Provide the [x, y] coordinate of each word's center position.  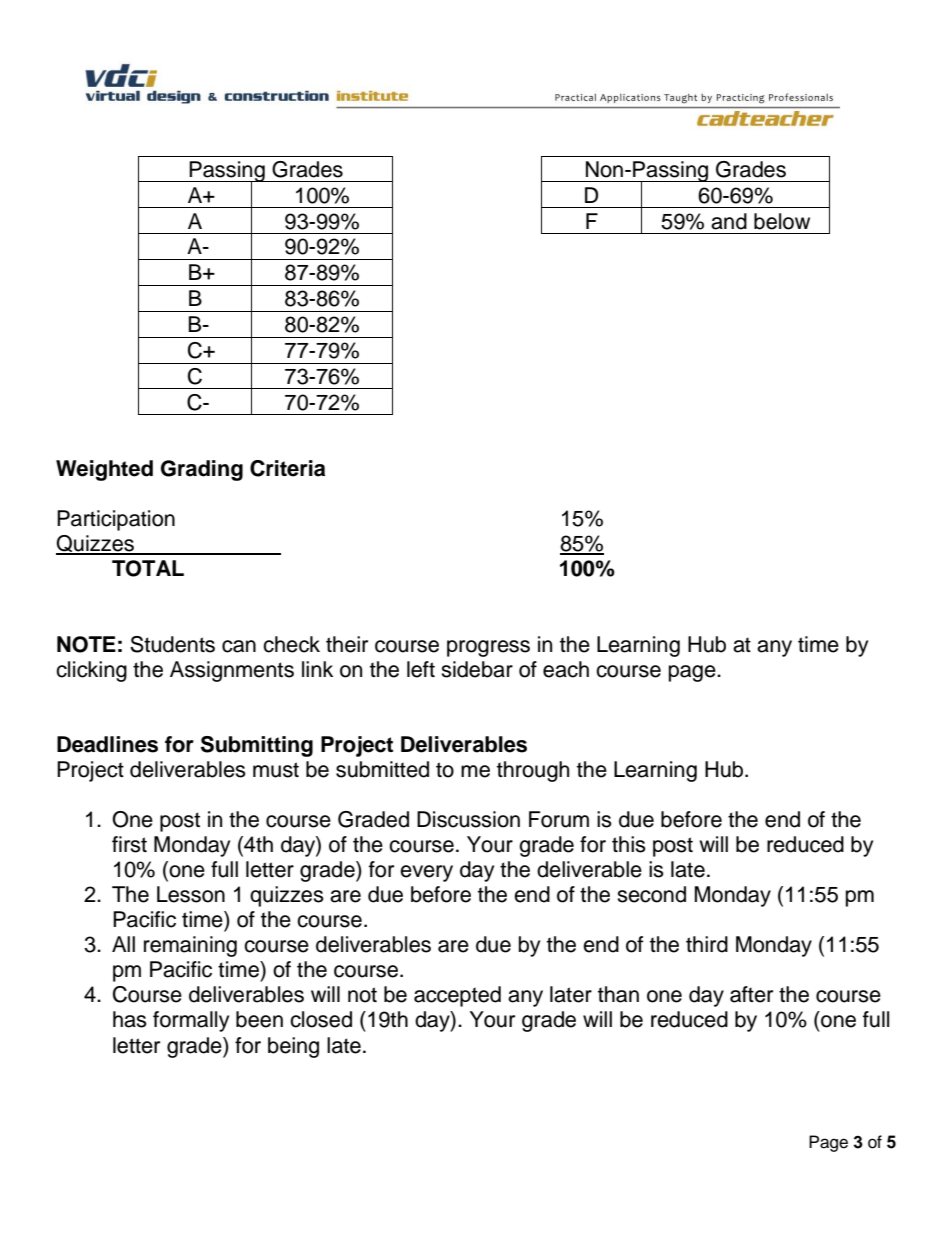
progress [488, 648]
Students [172, 644]
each [566, 669]
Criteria [287, 468]
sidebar [477, 669]
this [629, 844]
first [129, 844]
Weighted [104, 470]
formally [191, 1021]
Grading [202, 470]
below [782, 221]
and [729, 221]
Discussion [468, 819]
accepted [457, 996]
